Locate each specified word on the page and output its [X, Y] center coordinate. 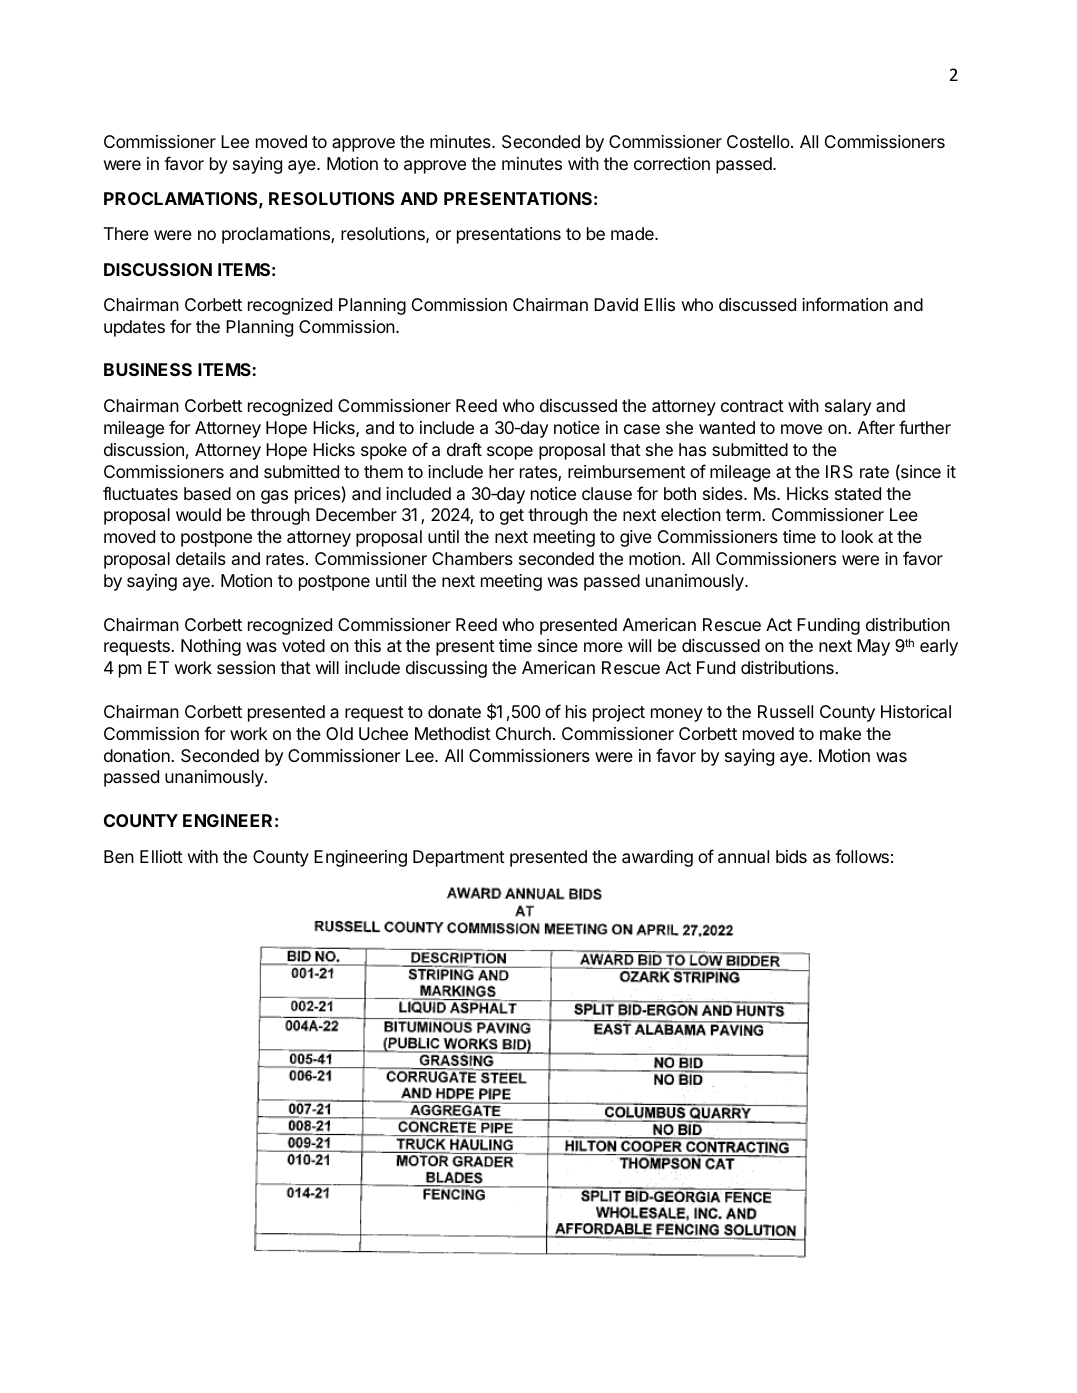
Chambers [472, 559]
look [857, 536]
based [207, 493]
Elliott [161, 856]
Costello [759, 141]
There [126, 233]
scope [510, 453]
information [845, 304]
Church [523, 733]
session [246, 667]
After [876, 427]
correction [672, 163]
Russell [785, 711]
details [201, 558]
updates [134, 328]
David [616, 305]
